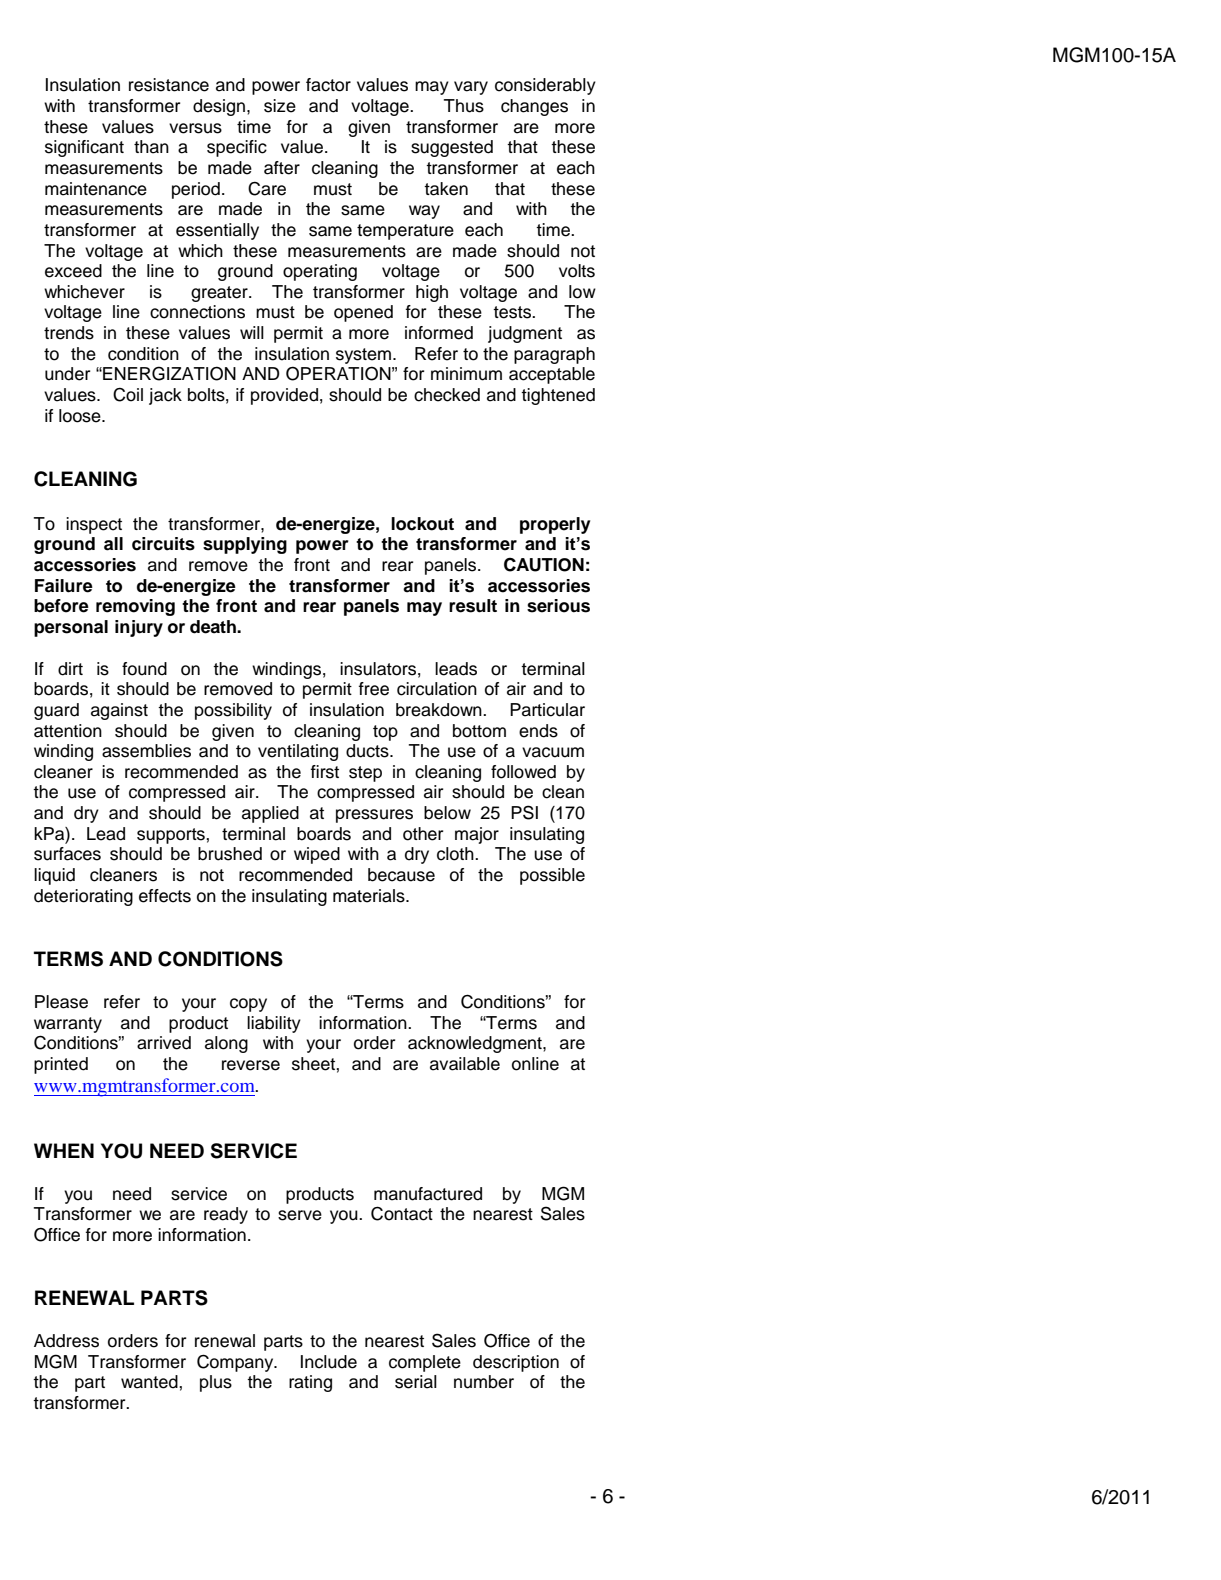 The image size is (1221, 1580). What do you see at coordinates (370, 896) in the page?
I see `materials` at bounding box center [370, 896].
